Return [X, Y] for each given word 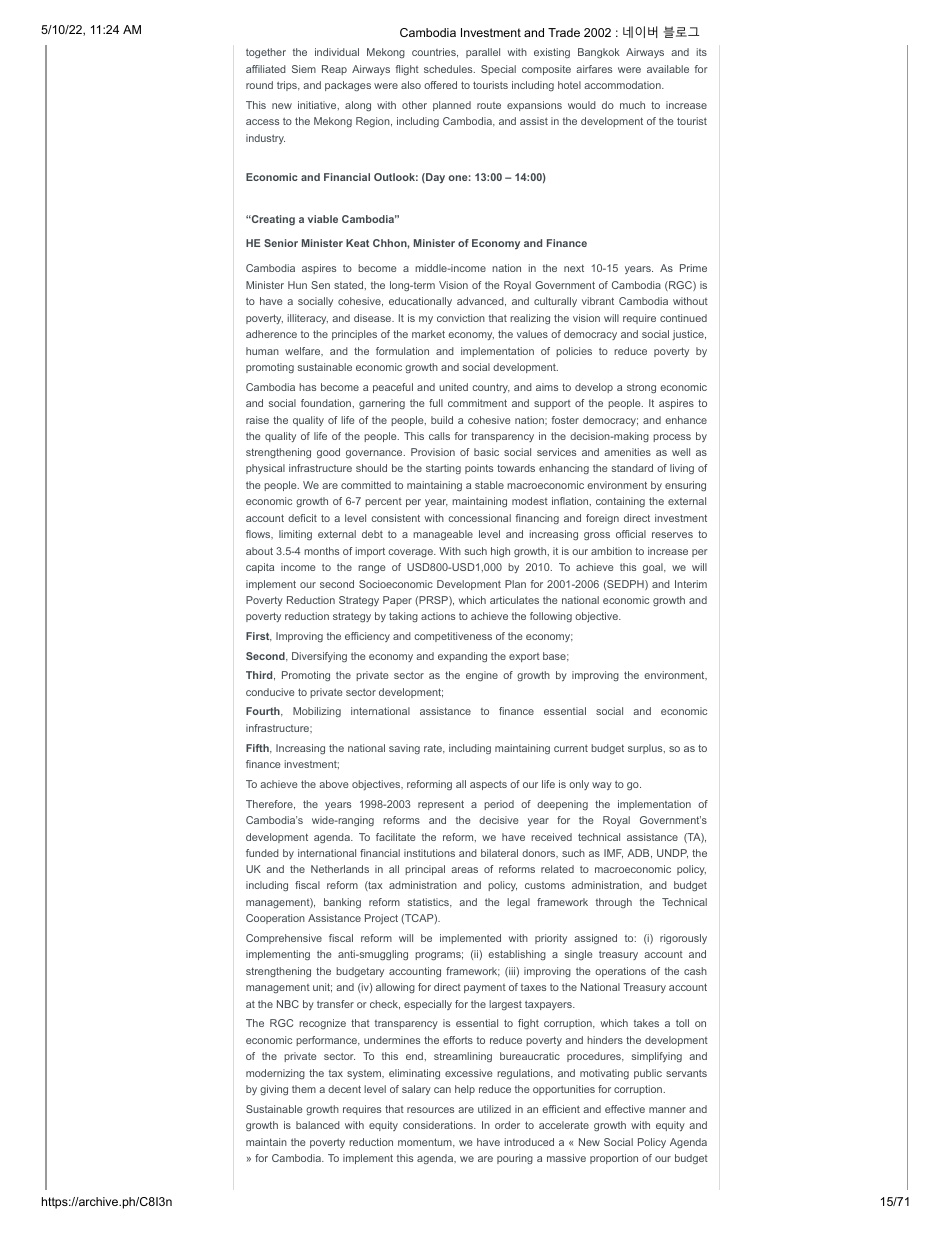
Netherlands [340, 869]
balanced [318, 1125]
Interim [691, 584]
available [668, 69]
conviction [461, 318]
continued [683, 318]
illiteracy [307, 319]
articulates [514, 600]
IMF [613, 854]
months [321, 551]
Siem [304, 69]
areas [464, 870]
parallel [483, 53]
